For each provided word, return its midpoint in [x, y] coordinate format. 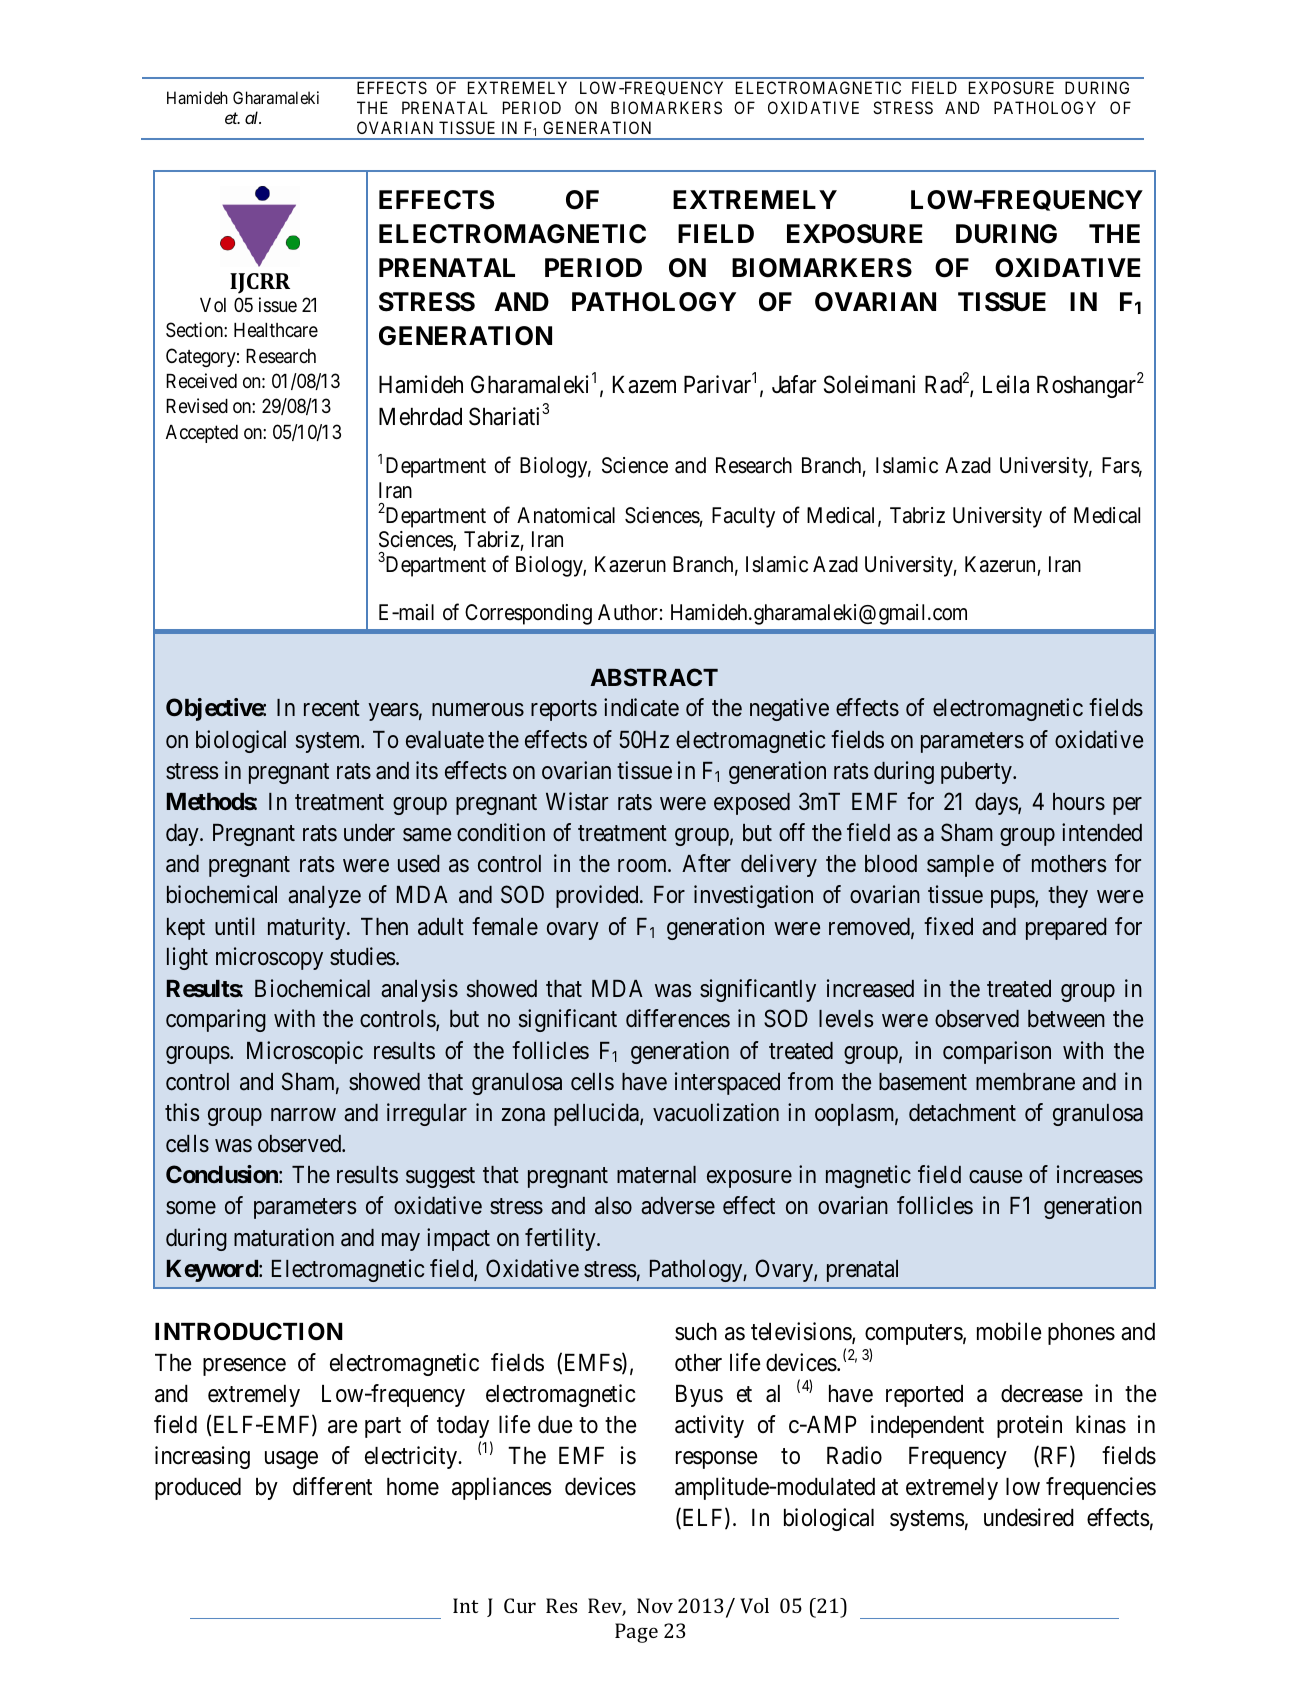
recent [332, 709]
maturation [284, 1237]
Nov [655, 1605]
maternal [656, 1175]
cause [995, 1177]
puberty [977, 773]
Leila [1006, 384]
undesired [1029, 1517]
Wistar [577, 801]
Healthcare [276, 330]
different [332, 1486]
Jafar [794, 384]
